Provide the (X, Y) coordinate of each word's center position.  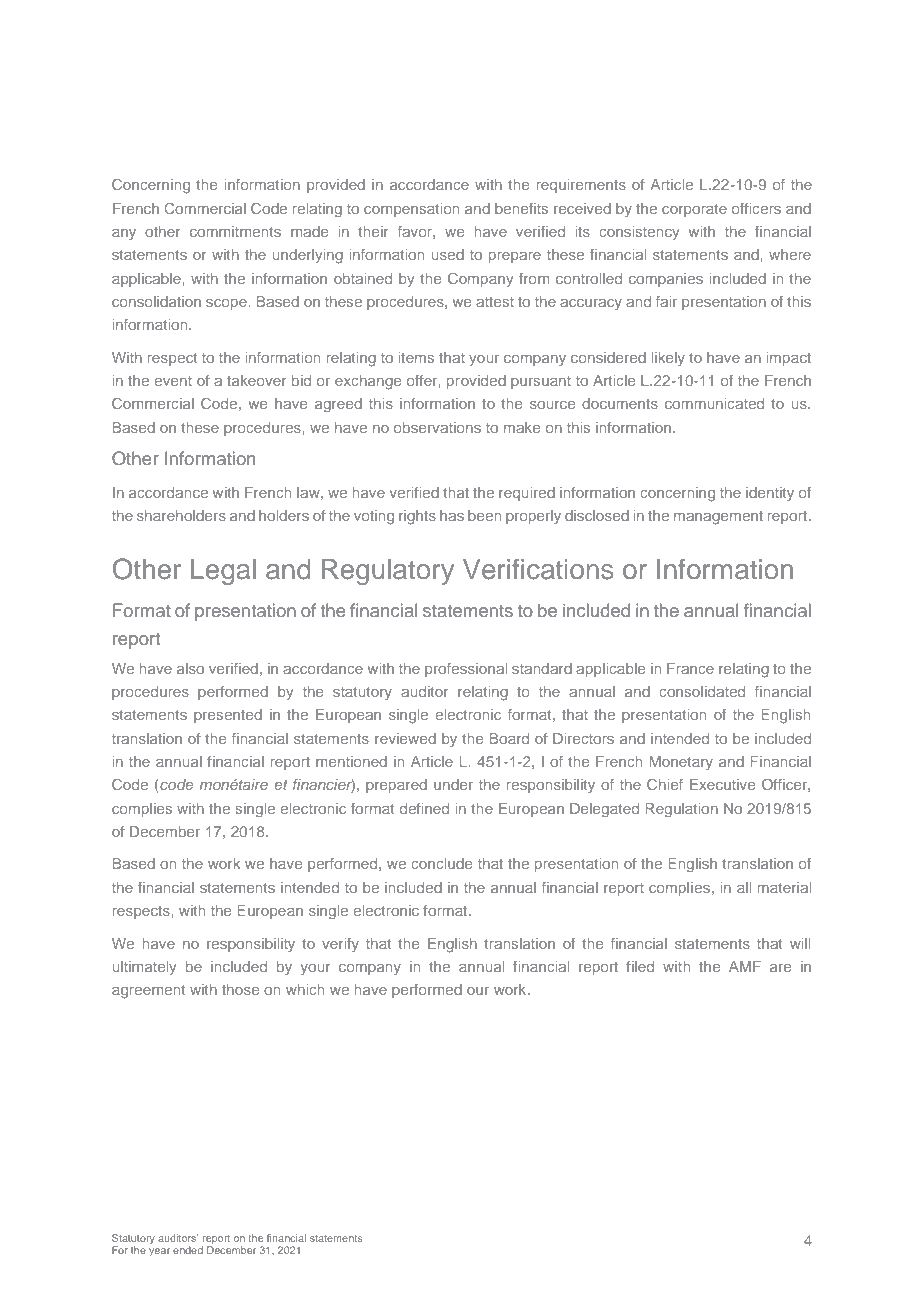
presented (228, 716)
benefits (521, 208)
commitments (235, 231)
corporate (694, 210)
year (159, 1252)
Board (509, 738)
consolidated (702, 691)
